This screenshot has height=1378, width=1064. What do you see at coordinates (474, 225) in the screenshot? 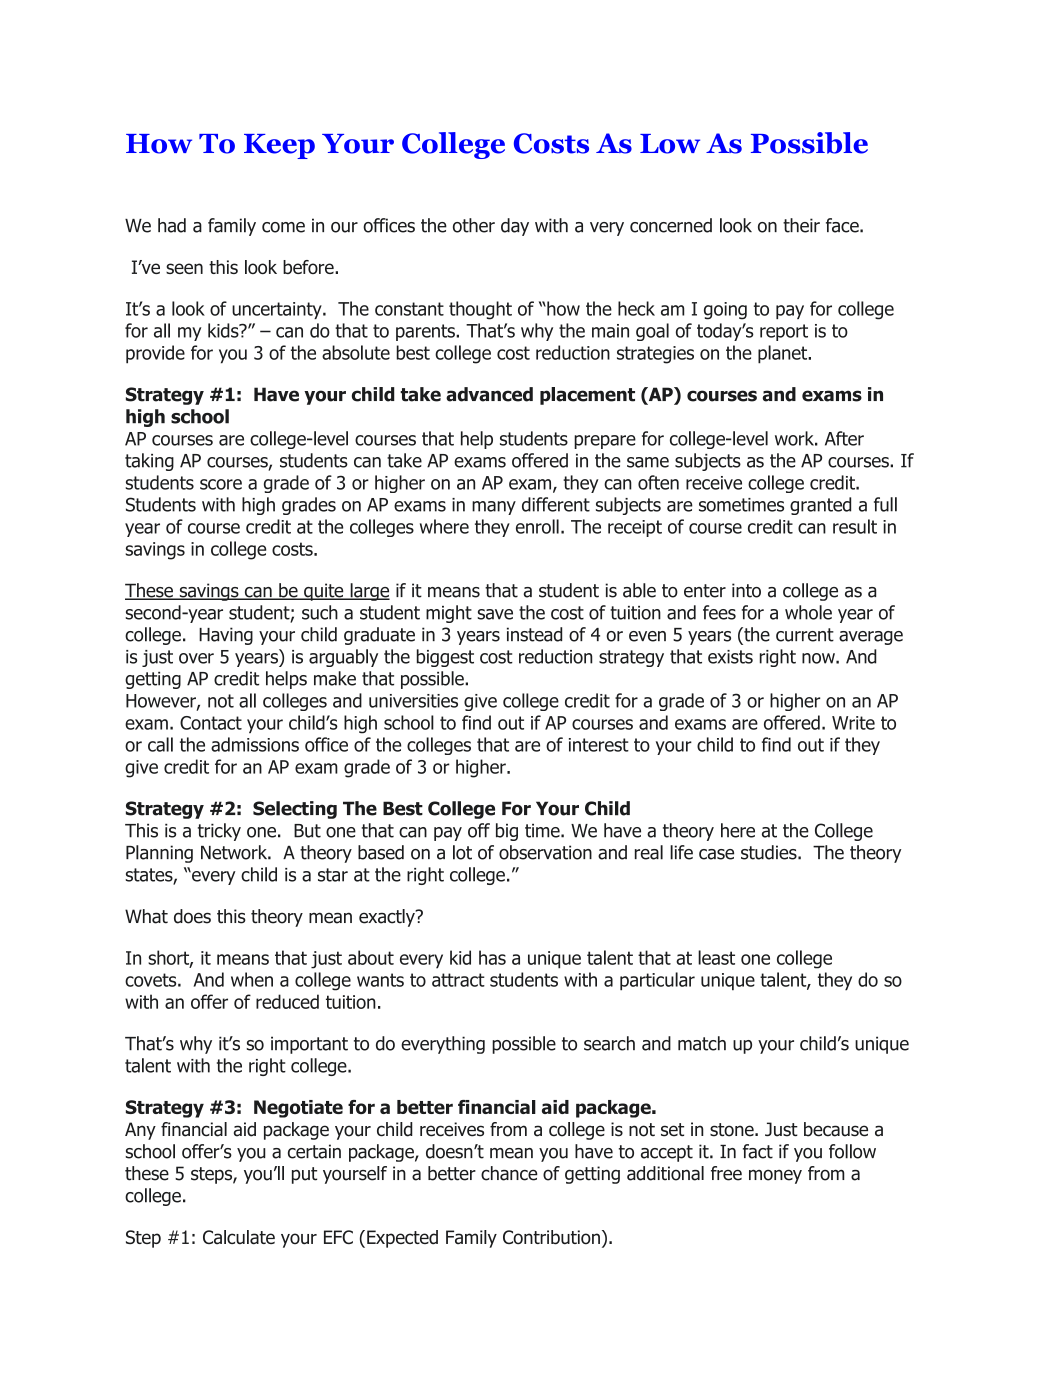
I see `other` at bounding box center [474, 225].
